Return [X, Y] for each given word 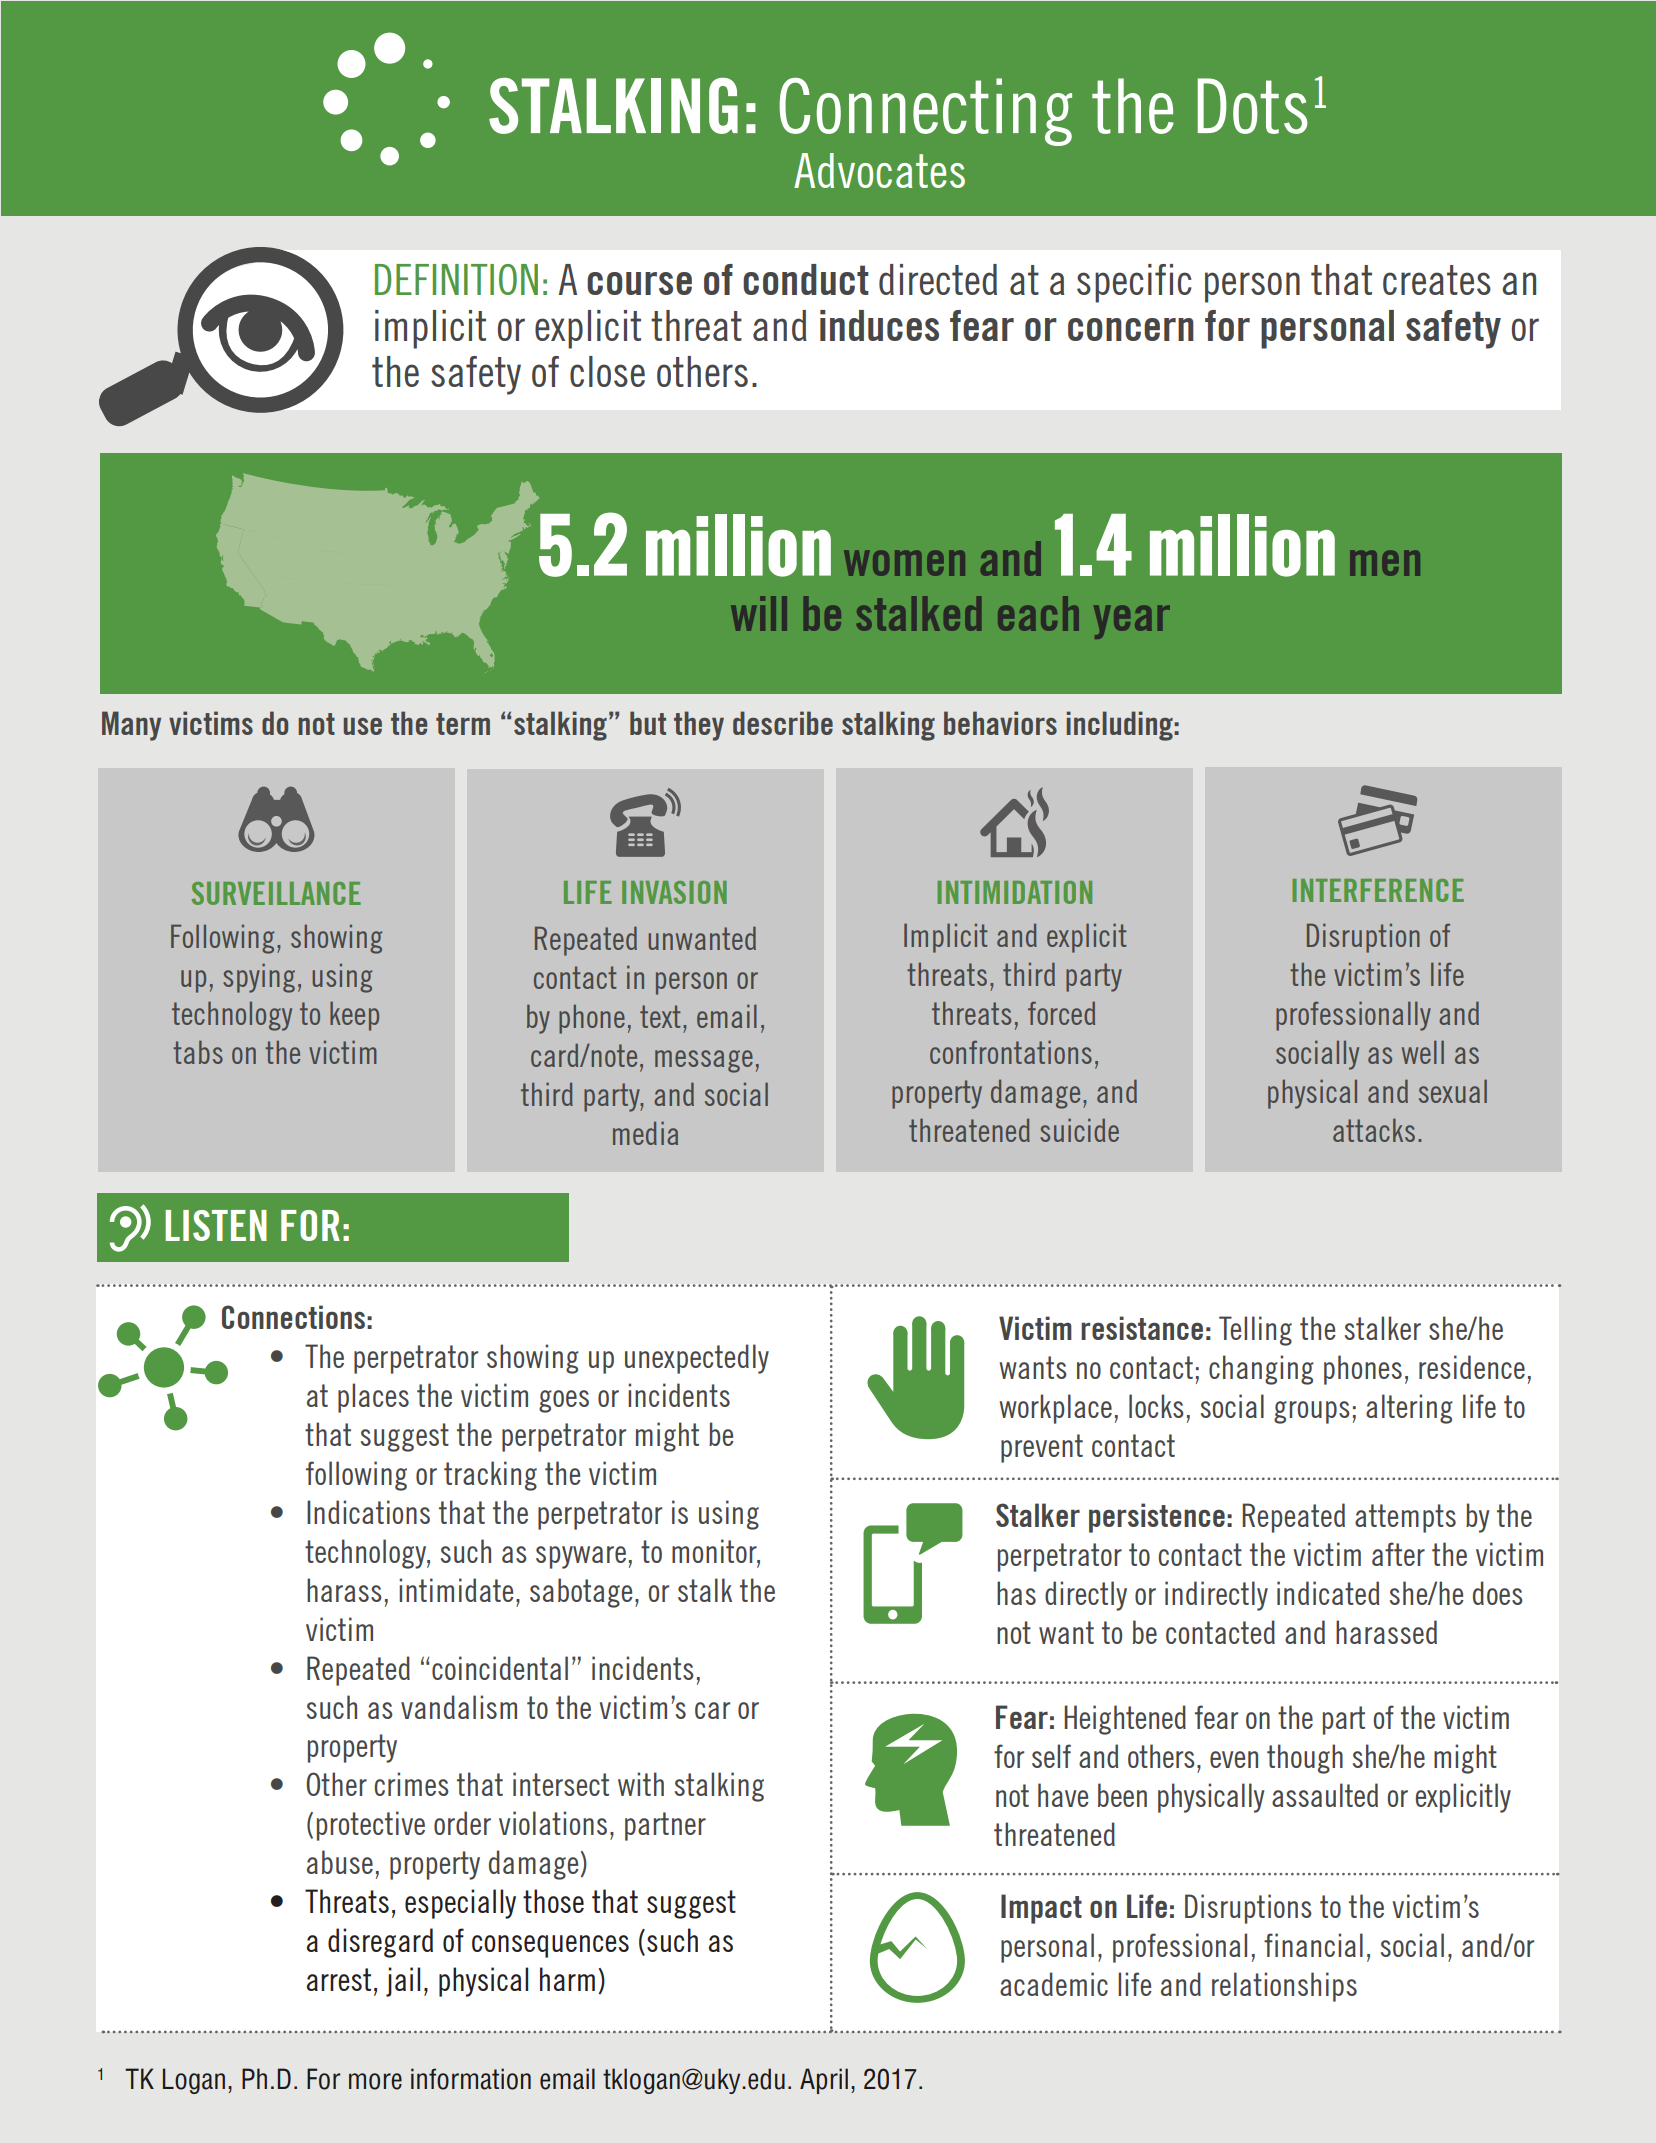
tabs [198, 1052]
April [824, 2081]
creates [1437, 280]
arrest [339, 1979]
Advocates [879, 170]
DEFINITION [456, 279]
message [704, 1061]
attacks [1374, 1130]
